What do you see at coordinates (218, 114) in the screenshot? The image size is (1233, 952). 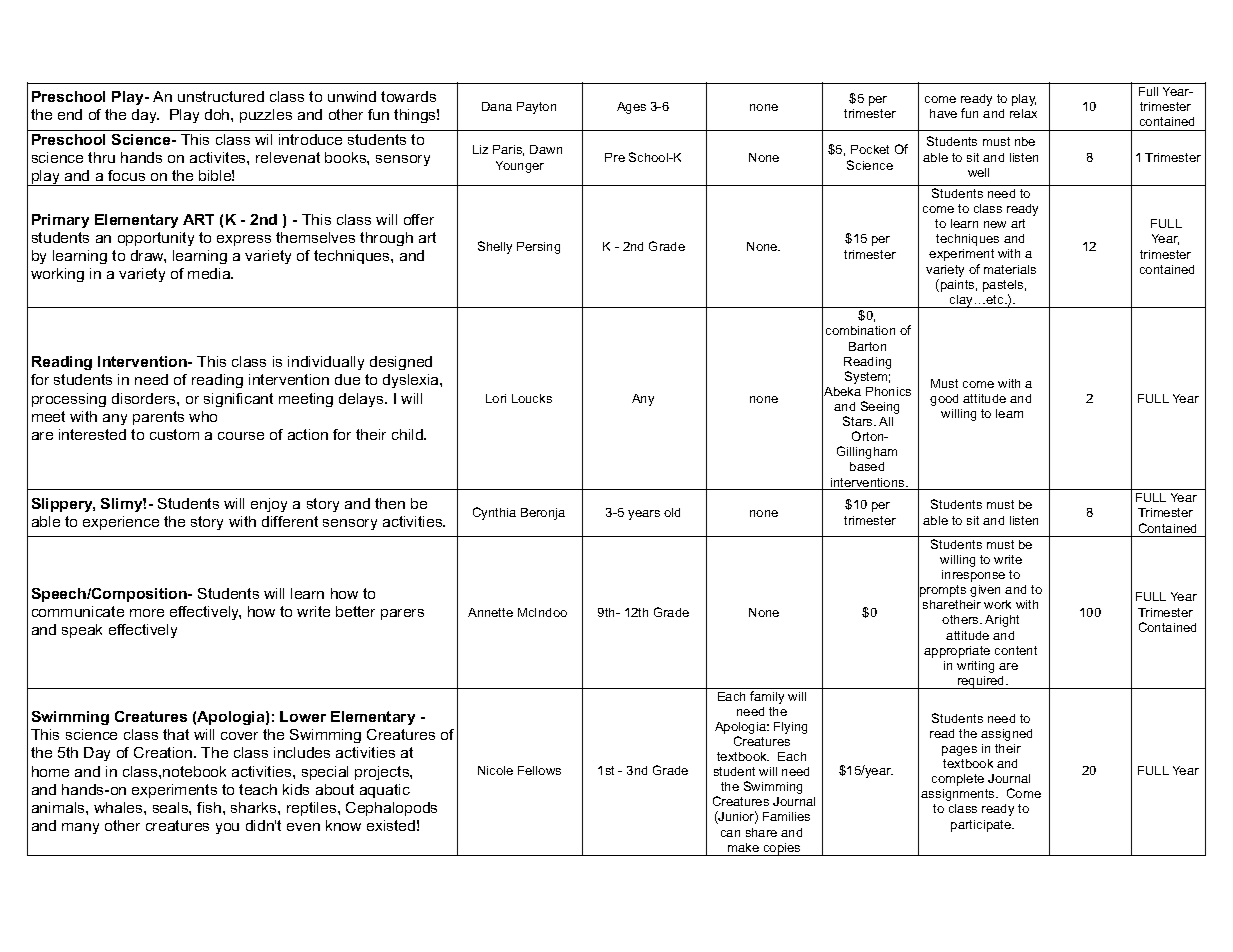 I see `doh` at bounding box center [218, 114].
